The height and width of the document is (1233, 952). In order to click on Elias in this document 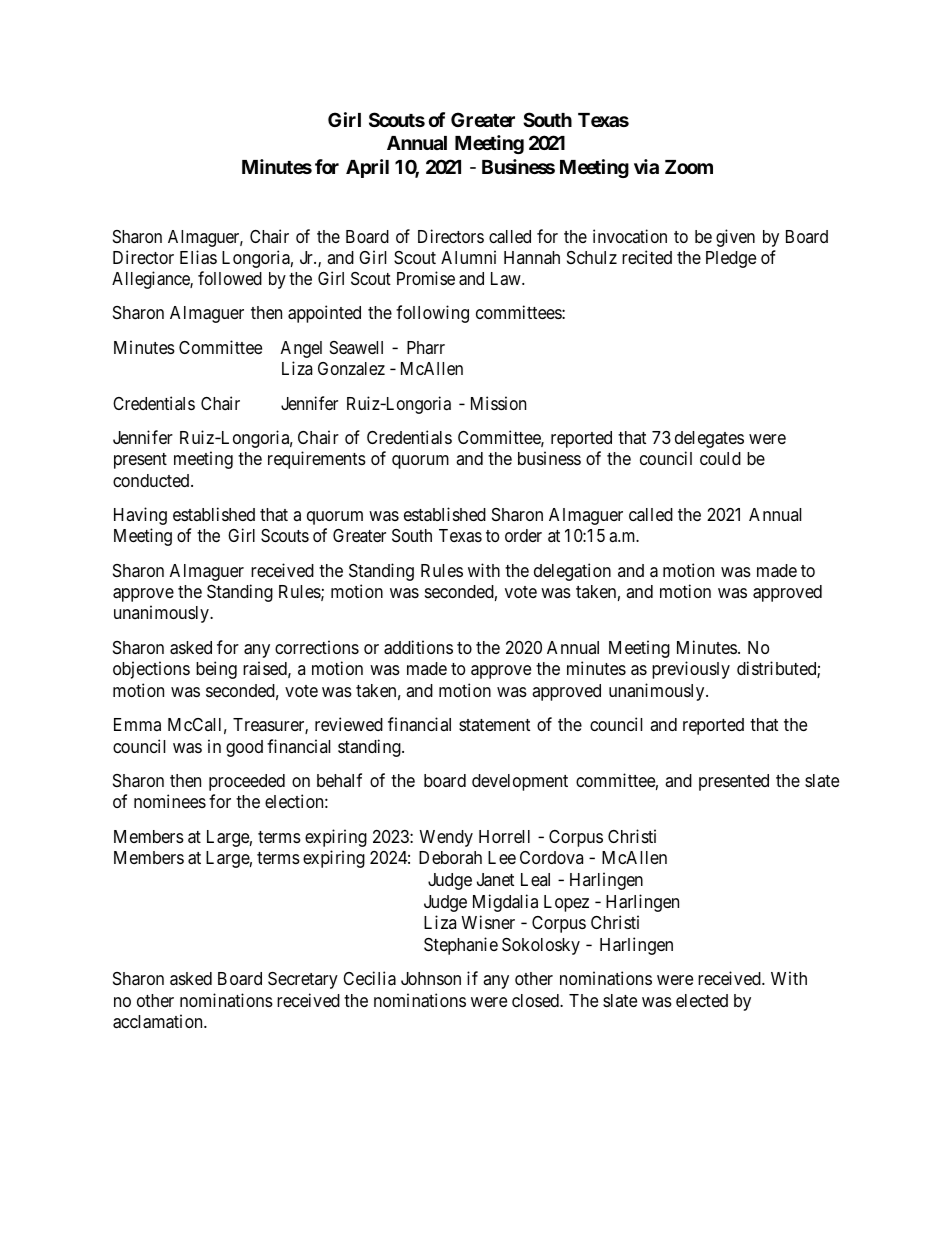, I will do `click(198, 257)`.
